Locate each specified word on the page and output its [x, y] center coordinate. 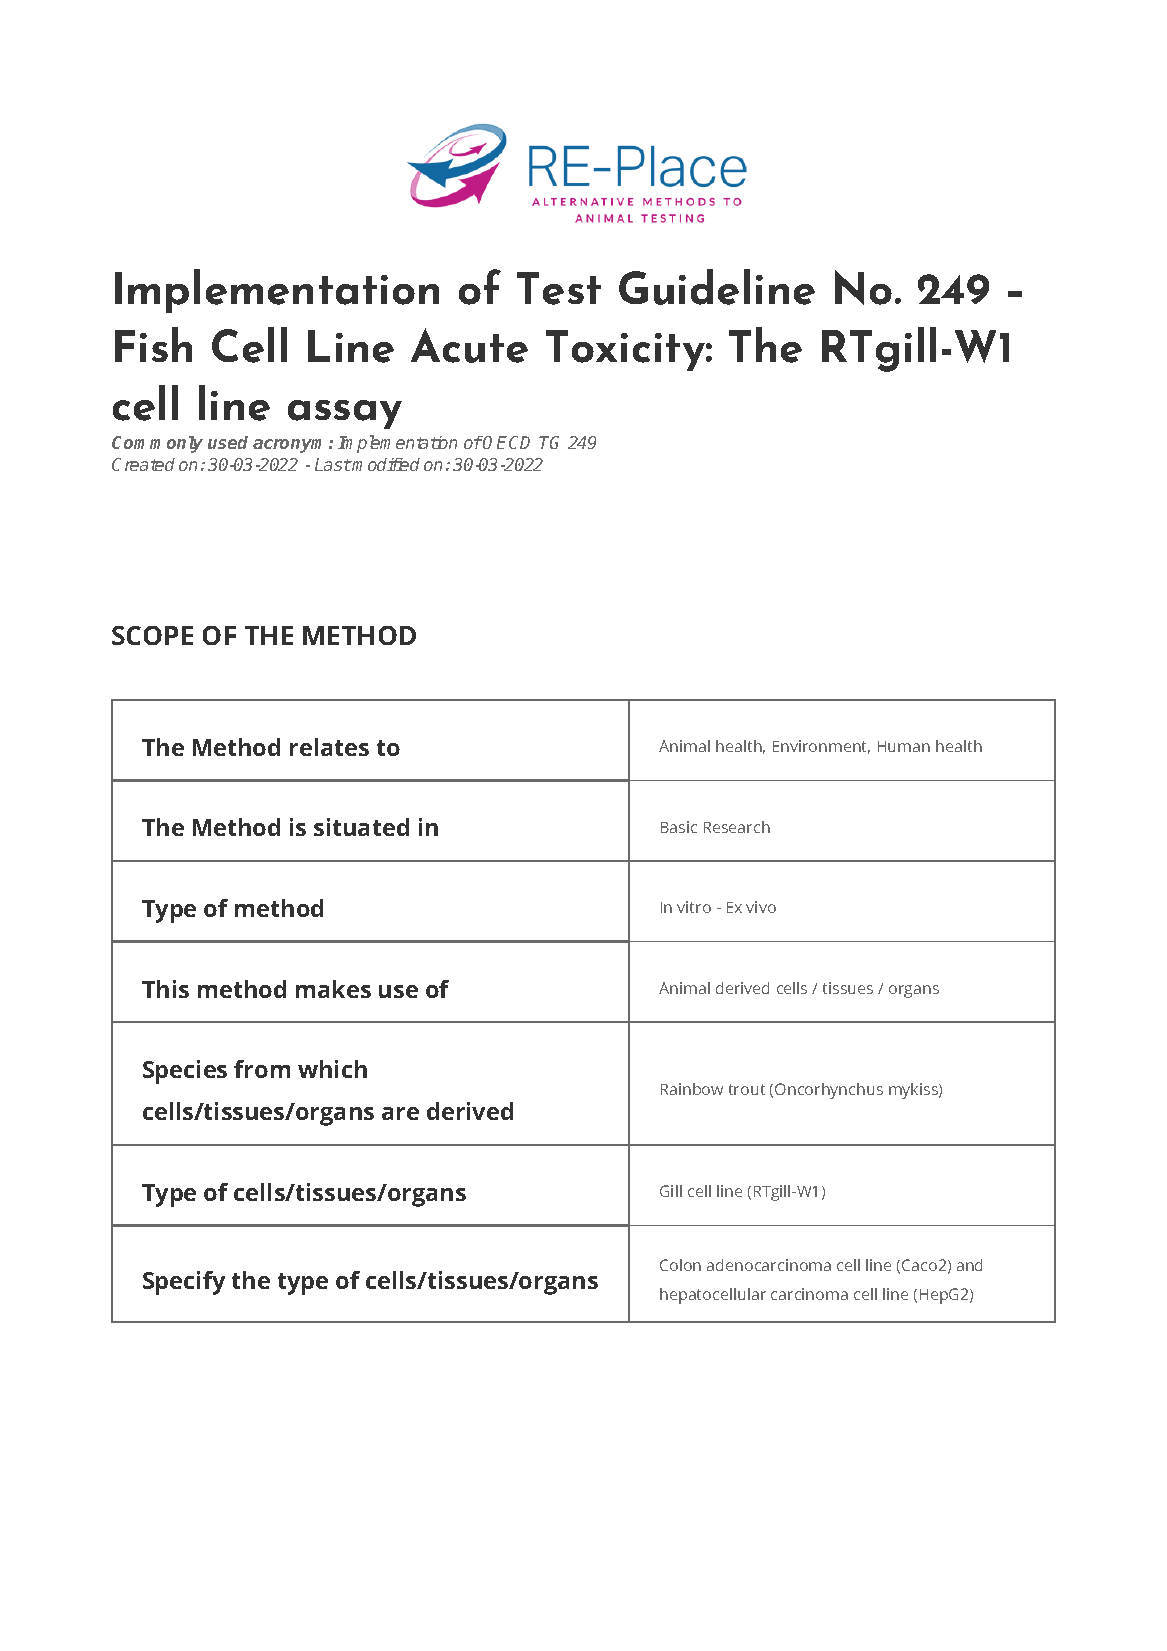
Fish [153, 344]
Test [559, 288]
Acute [469, 345]
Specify [184, 1283]
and [969, 1265]
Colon [680, 1265]
